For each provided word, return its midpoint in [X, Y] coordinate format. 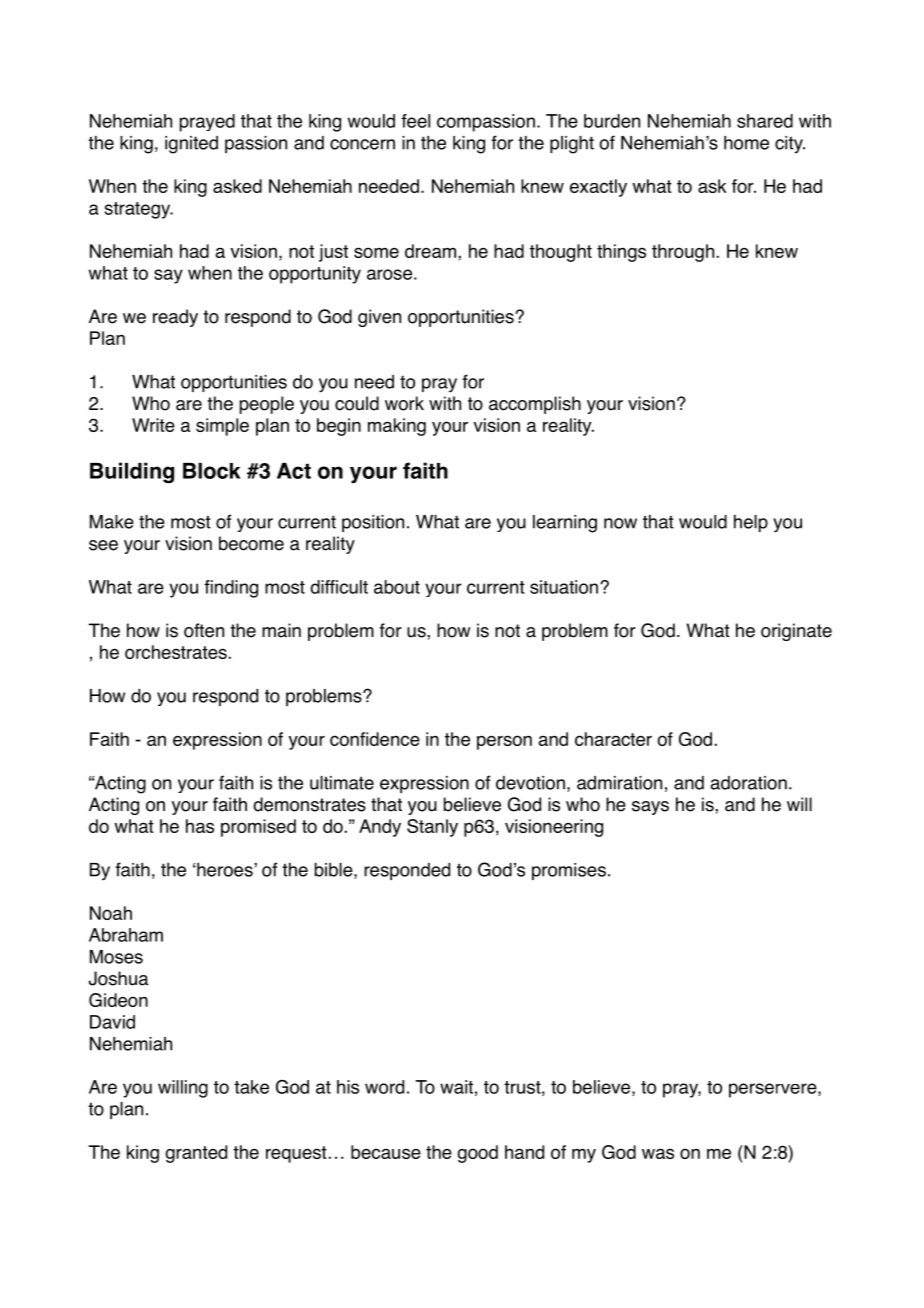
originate [796, 632]
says [650, 808]
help [751, 523]
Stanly [432, 828]
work [404, 403]
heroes [226, 870]
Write [153, 425]
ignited [191, 145]
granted [196, 1154]
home [746, 143]
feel [415, 121]
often [204, 630]
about [397, 587]
